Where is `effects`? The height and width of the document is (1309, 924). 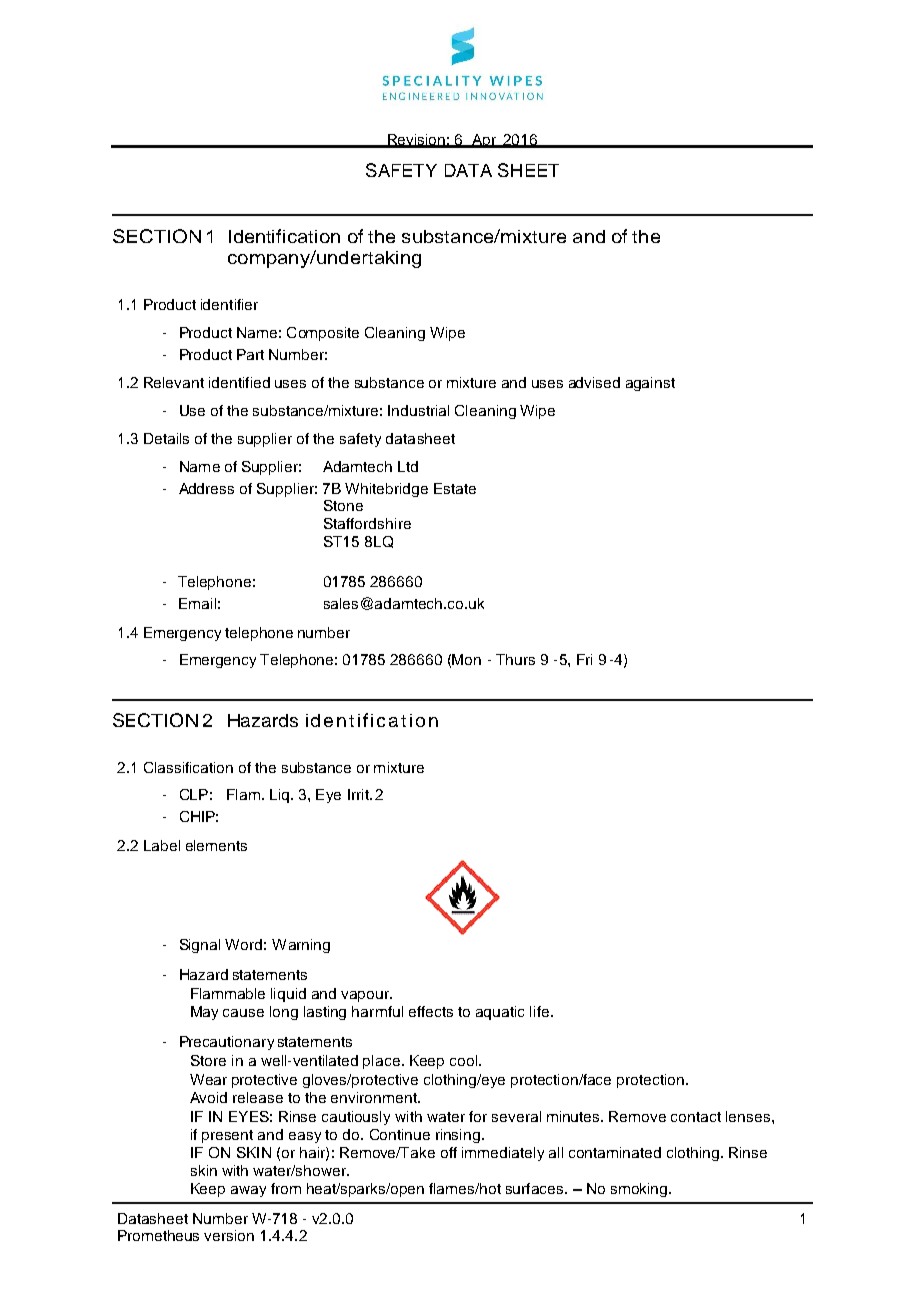 effects is located at coordinates (431, 1011).
